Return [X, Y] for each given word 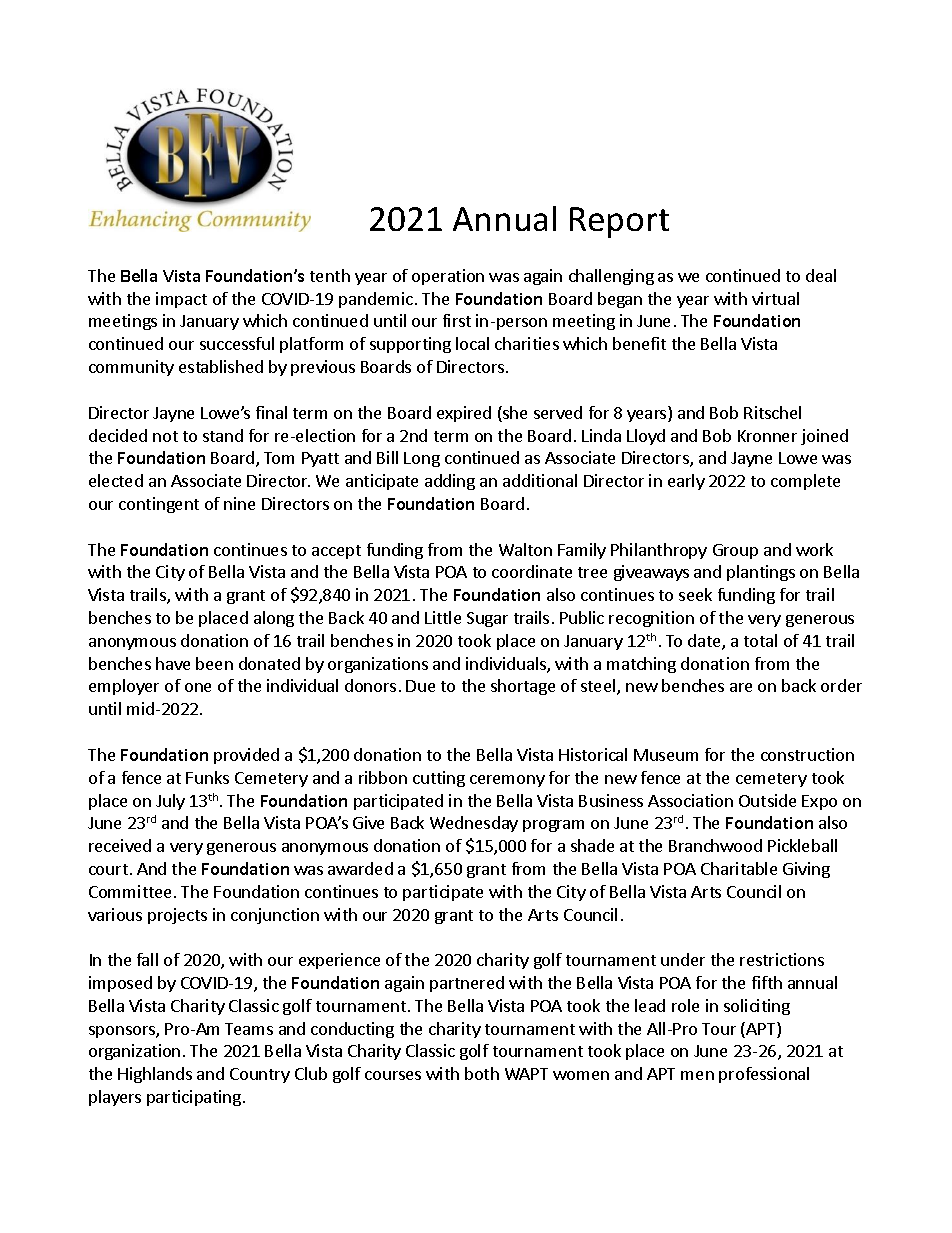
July [170, 802]
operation [448, 277]
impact [181, 300]
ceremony [507, 781]
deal [821, 275]
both [482, 1073]
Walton [525, 549]
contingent [159, 505]
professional [764, 1075]
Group [735, 551]
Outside [767, 800]
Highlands [155, 1075]
